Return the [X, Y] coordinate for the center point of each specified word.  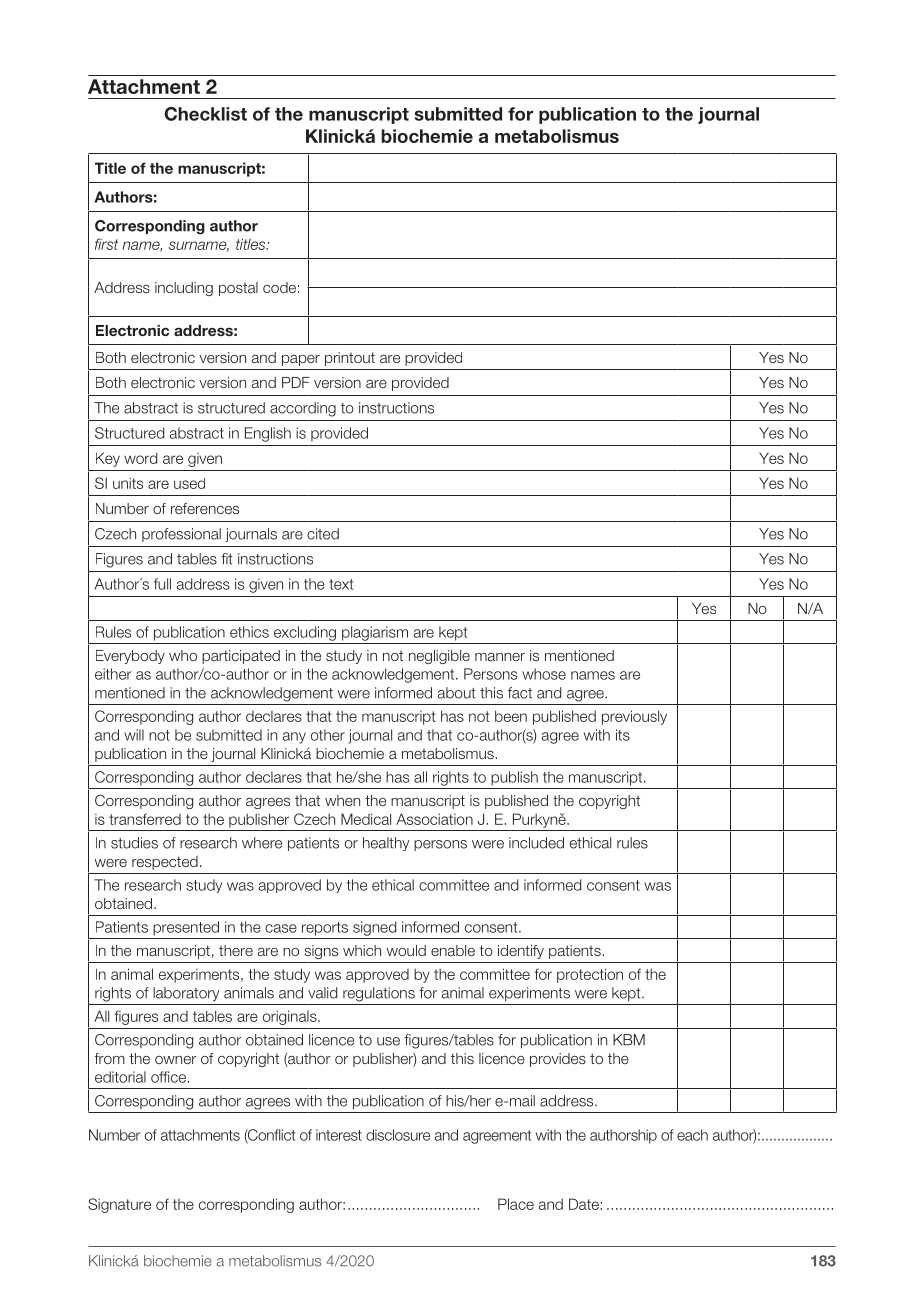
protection [590, 975]
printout [350, 359]
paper [301, 360]
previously [634, 717]
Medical [366, 819]
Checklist [205, 114]
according [303, 409]
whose [544, 674]
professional [181, 535]
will [134, 735]
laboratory [186, 994]
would [406, 950]
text [341, 584]
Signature [119, 1205]
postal [238, 289]
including [184, 289]
